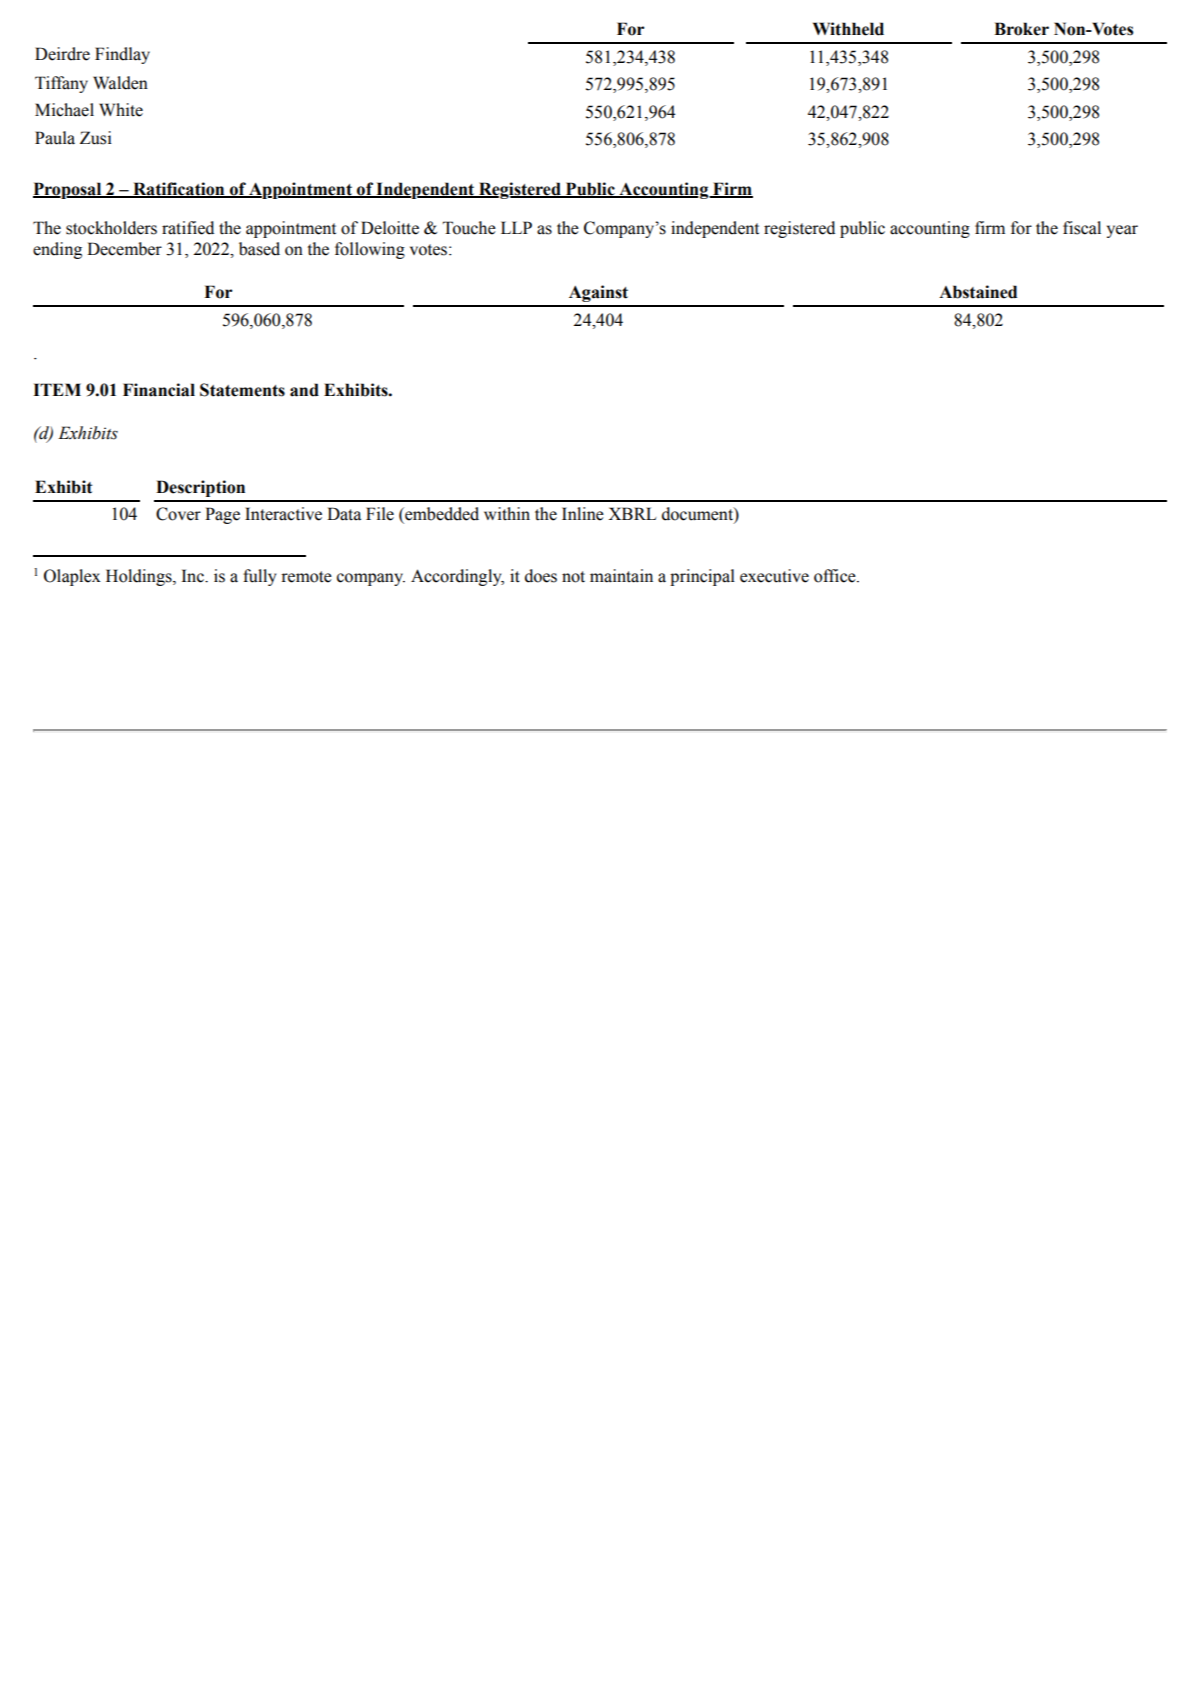  Describe the element at coordinates (848, 29) in the page. I see `Withheld` at that location.
